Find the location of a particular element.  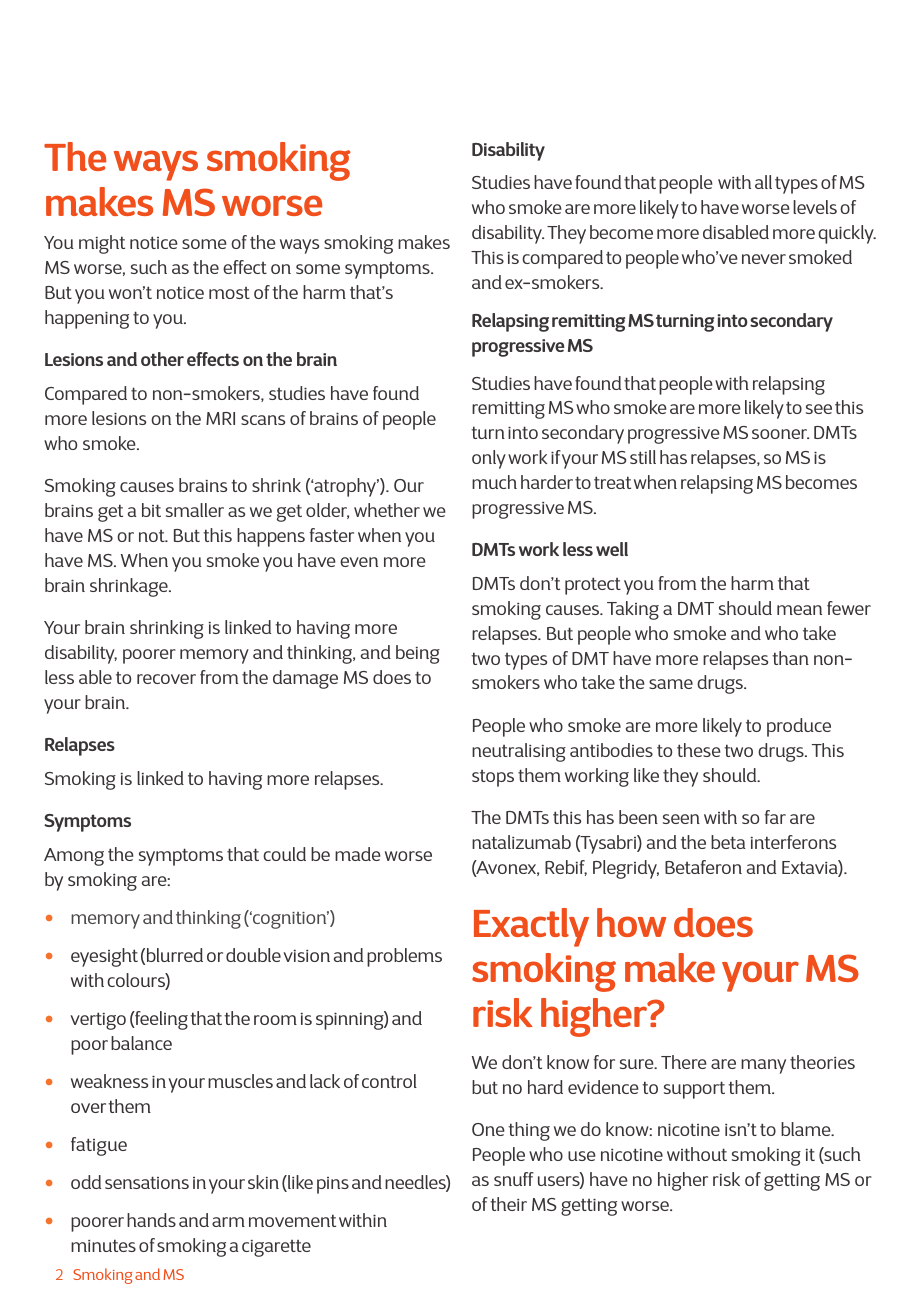

might is located at coordinates (102, 244).
